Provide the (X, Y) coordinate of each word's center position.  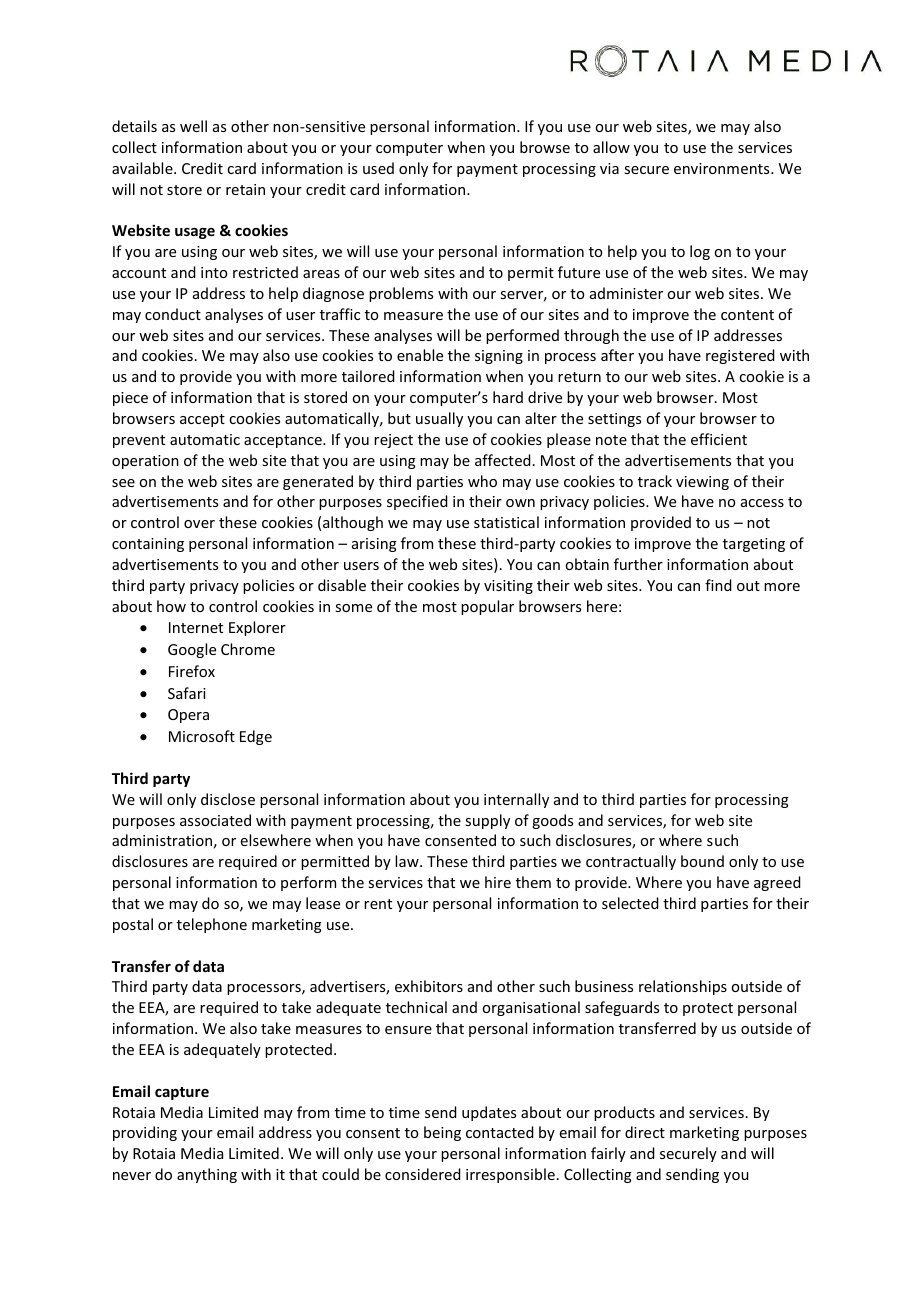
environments (723, 168)
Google (192, 650)
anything (207, 1175)
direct (645, 1132)
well (193, 126)
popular (487, 607)
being (442, 1133)
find (718, 585)
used (378, 168)
